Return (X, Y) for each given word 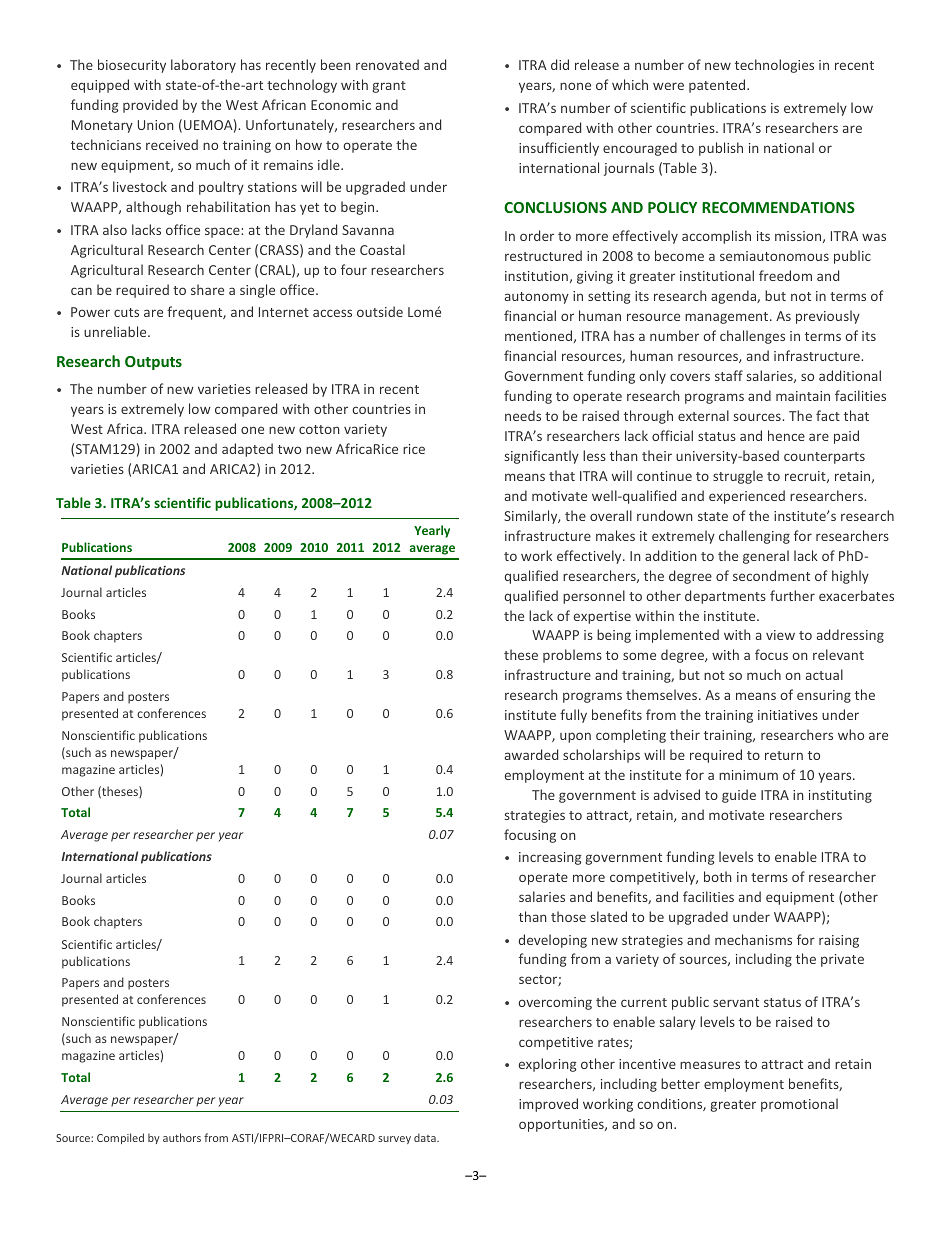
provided (150, 106)
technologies (774, 66)
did (560, 64)
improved (548, 1105)
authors (182, 1137)
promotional (799, 1105)
